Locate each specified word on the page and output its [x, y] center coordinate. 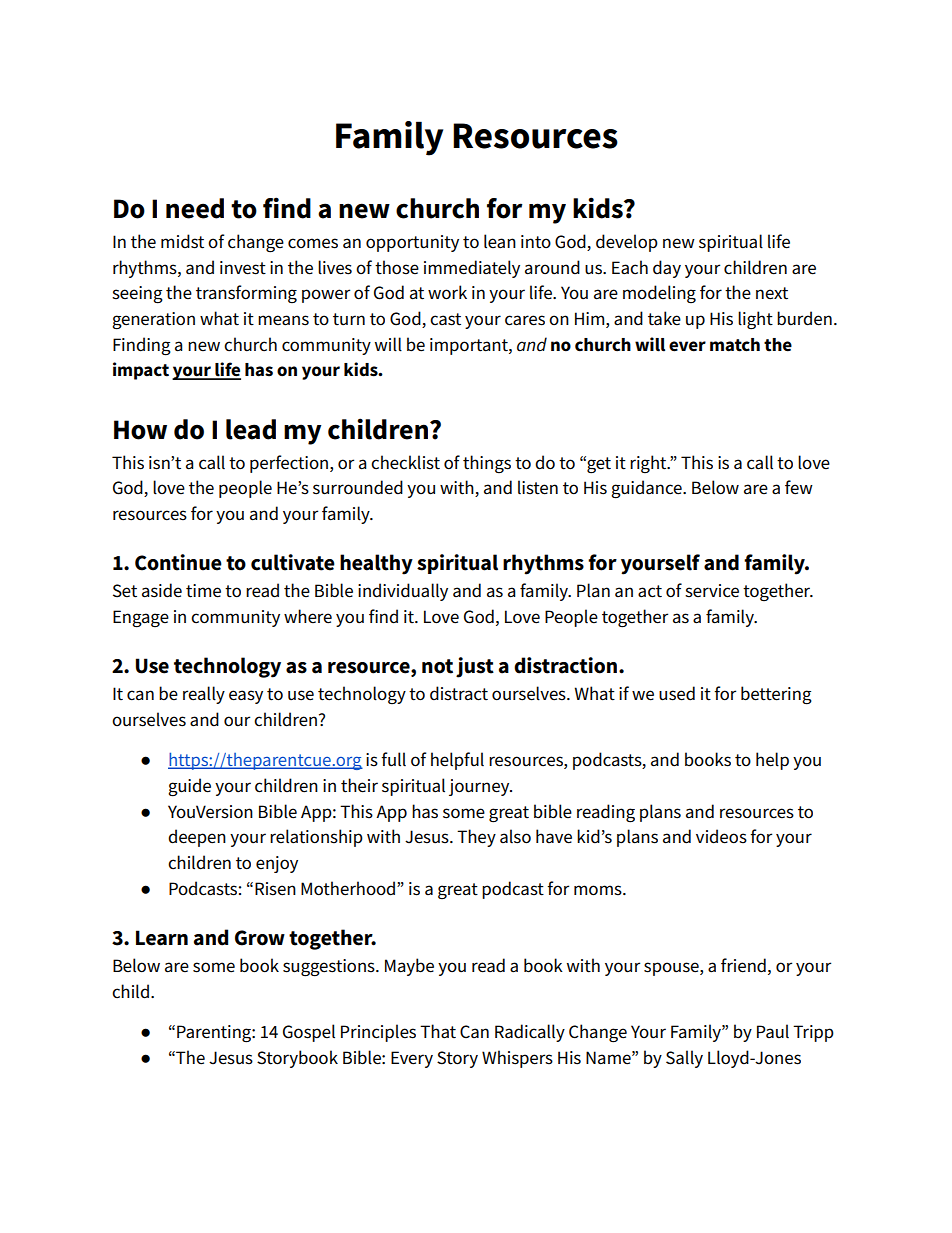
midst [182, 241]
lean [500, 241]
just [475, 667]
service [712, 591]
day [667, 269]
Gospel [309, 1033]
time [203, 591]
